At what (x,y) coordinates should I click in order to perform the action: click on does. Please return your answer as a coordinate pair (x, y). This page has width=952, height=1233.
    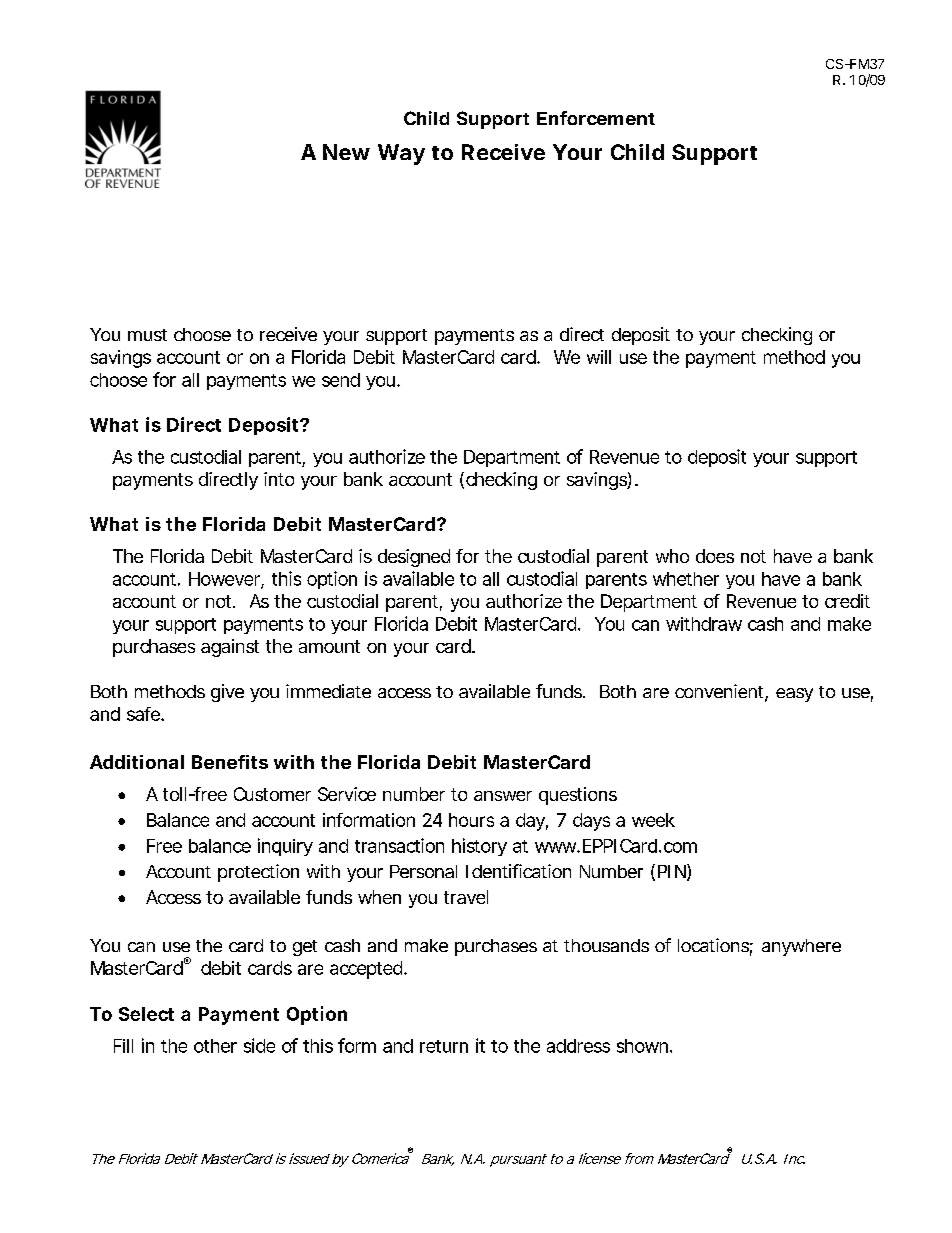
    Looking at the image, I should click on (715, 556).
